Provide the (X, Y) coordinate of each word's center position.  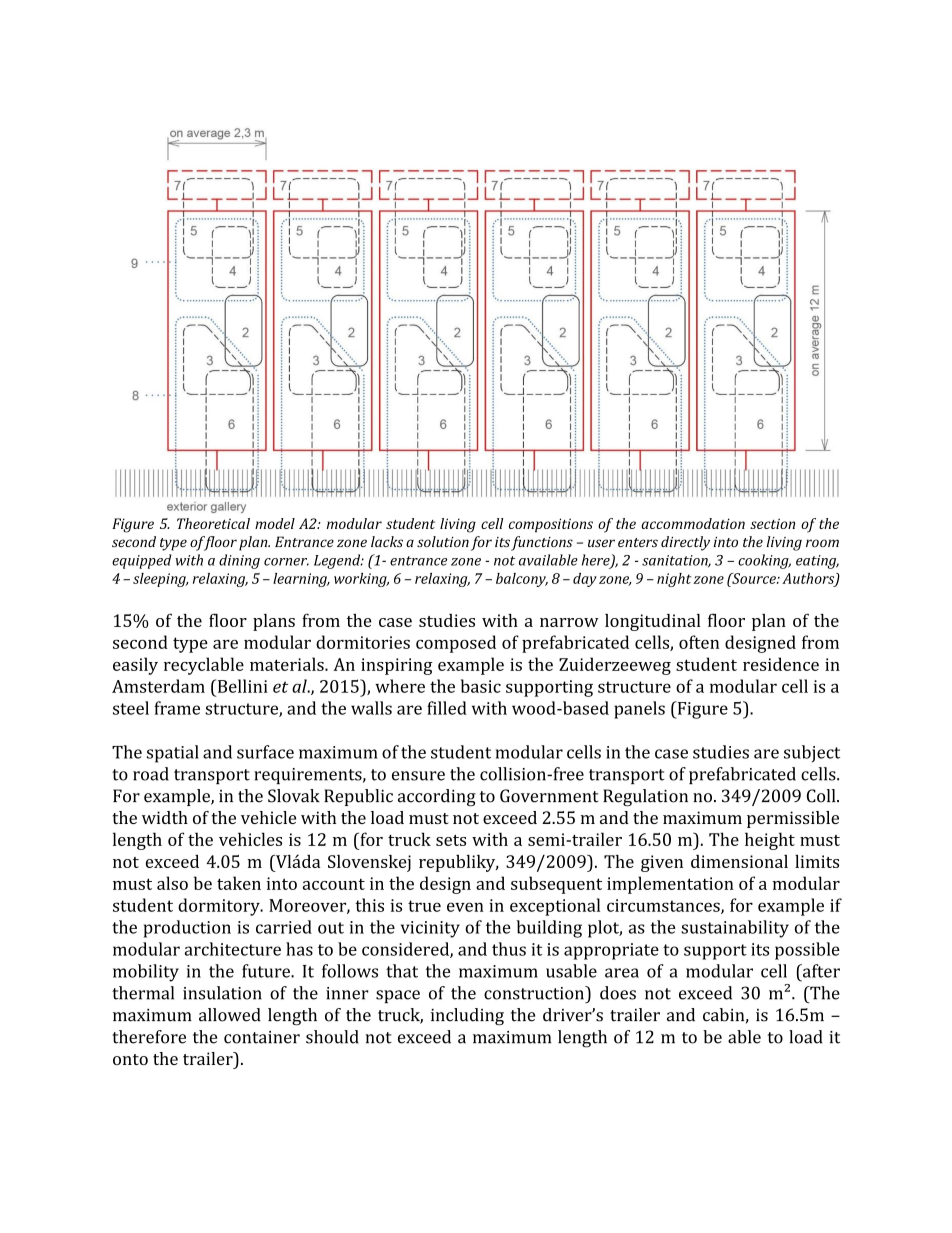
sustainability (735, 929)
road (151, 774)
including (467, 1017)
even (465, 907)
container (262, 1037)
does (618, 993)
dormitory (220, 907)
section (772, 523)
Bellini (241, 686)
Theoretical (213, 523)
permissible (793, 819)
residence (781, 664)
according (437, 797)
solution (443, 541)
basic (481, 686)
